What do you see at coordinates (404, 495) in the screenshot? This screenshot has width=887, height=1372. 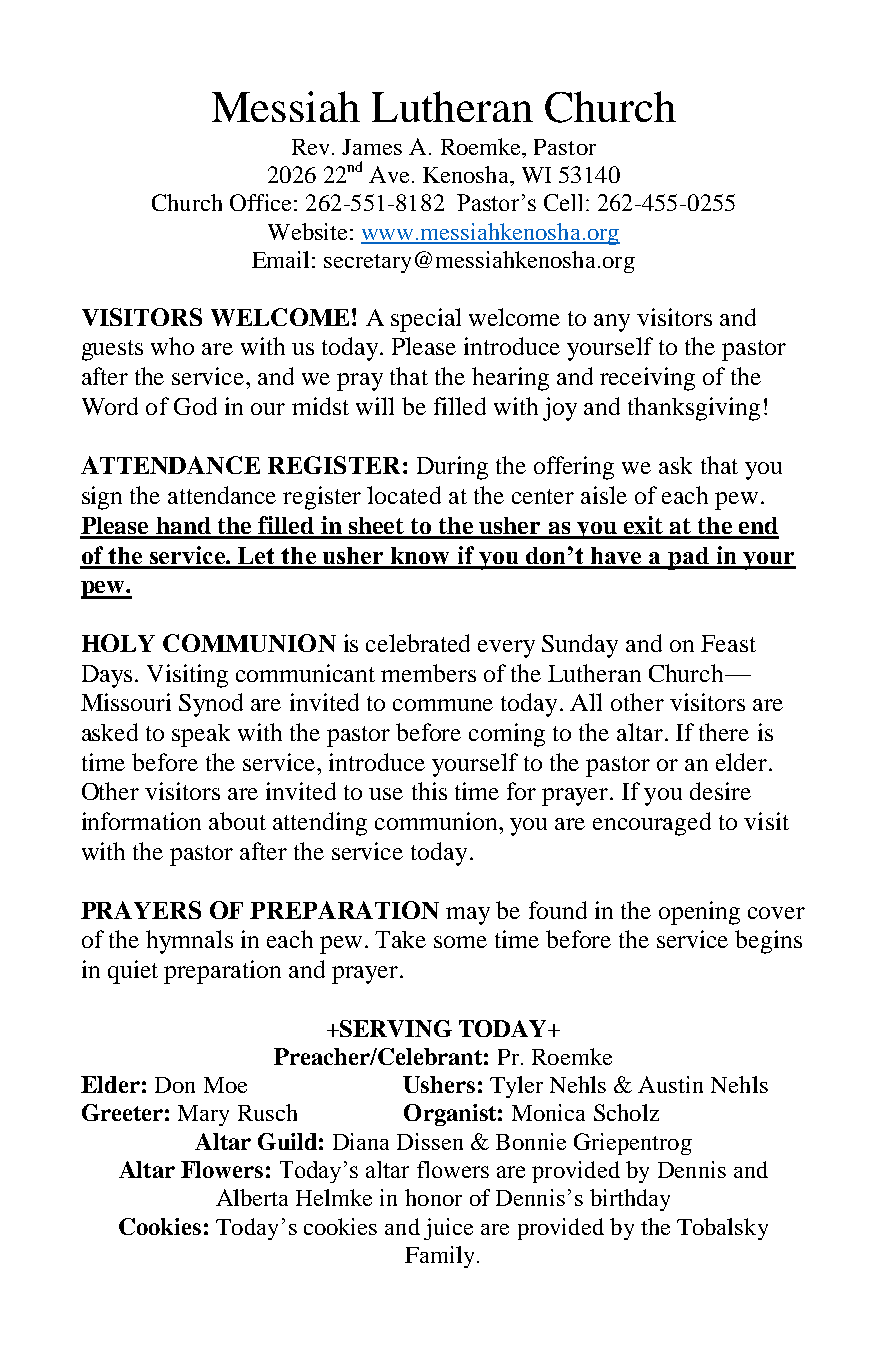 I see `located` at bounding box center [404, 495].
